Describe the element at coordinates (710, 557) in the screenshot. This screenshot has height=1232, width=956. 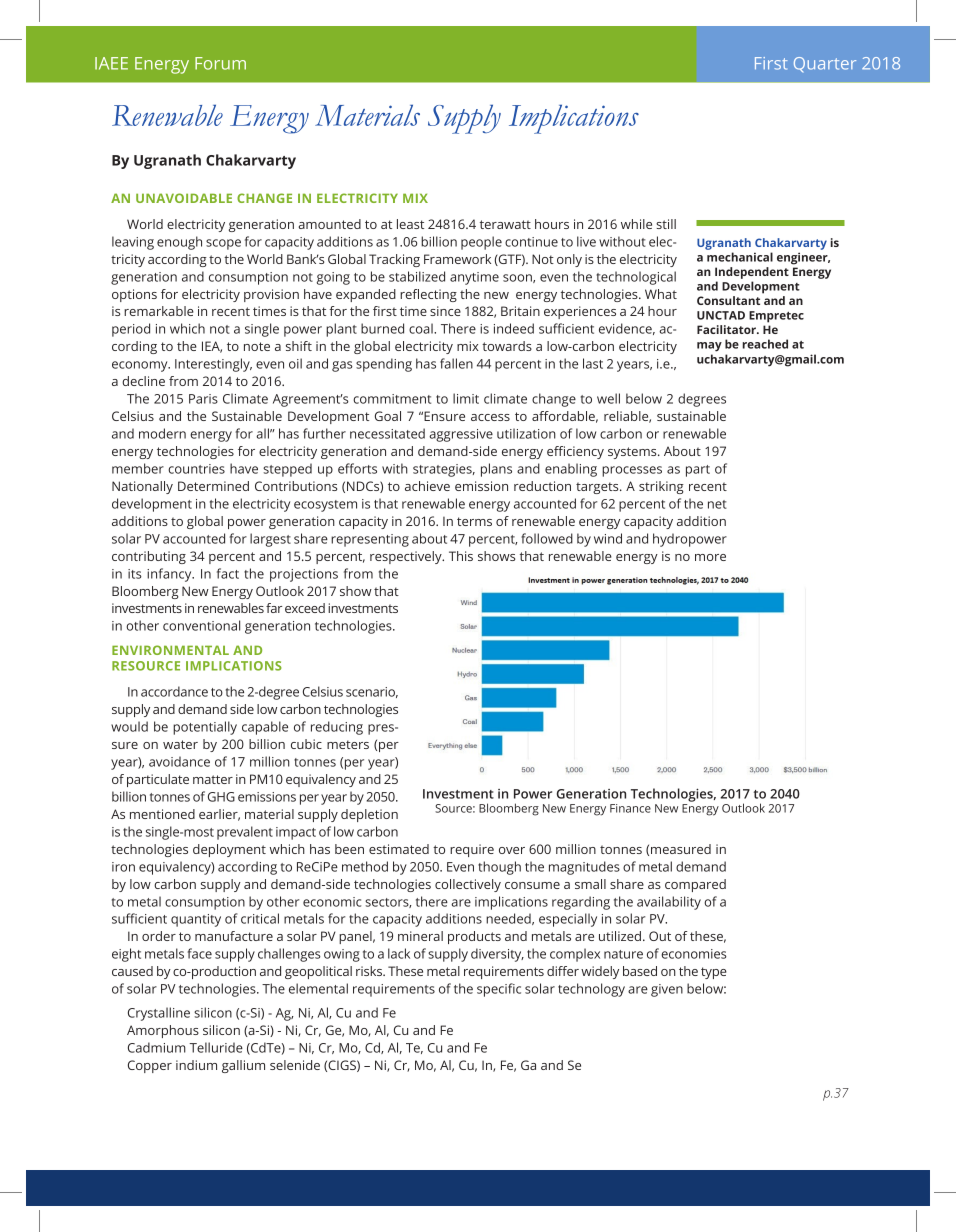
I see `more` at that location.
